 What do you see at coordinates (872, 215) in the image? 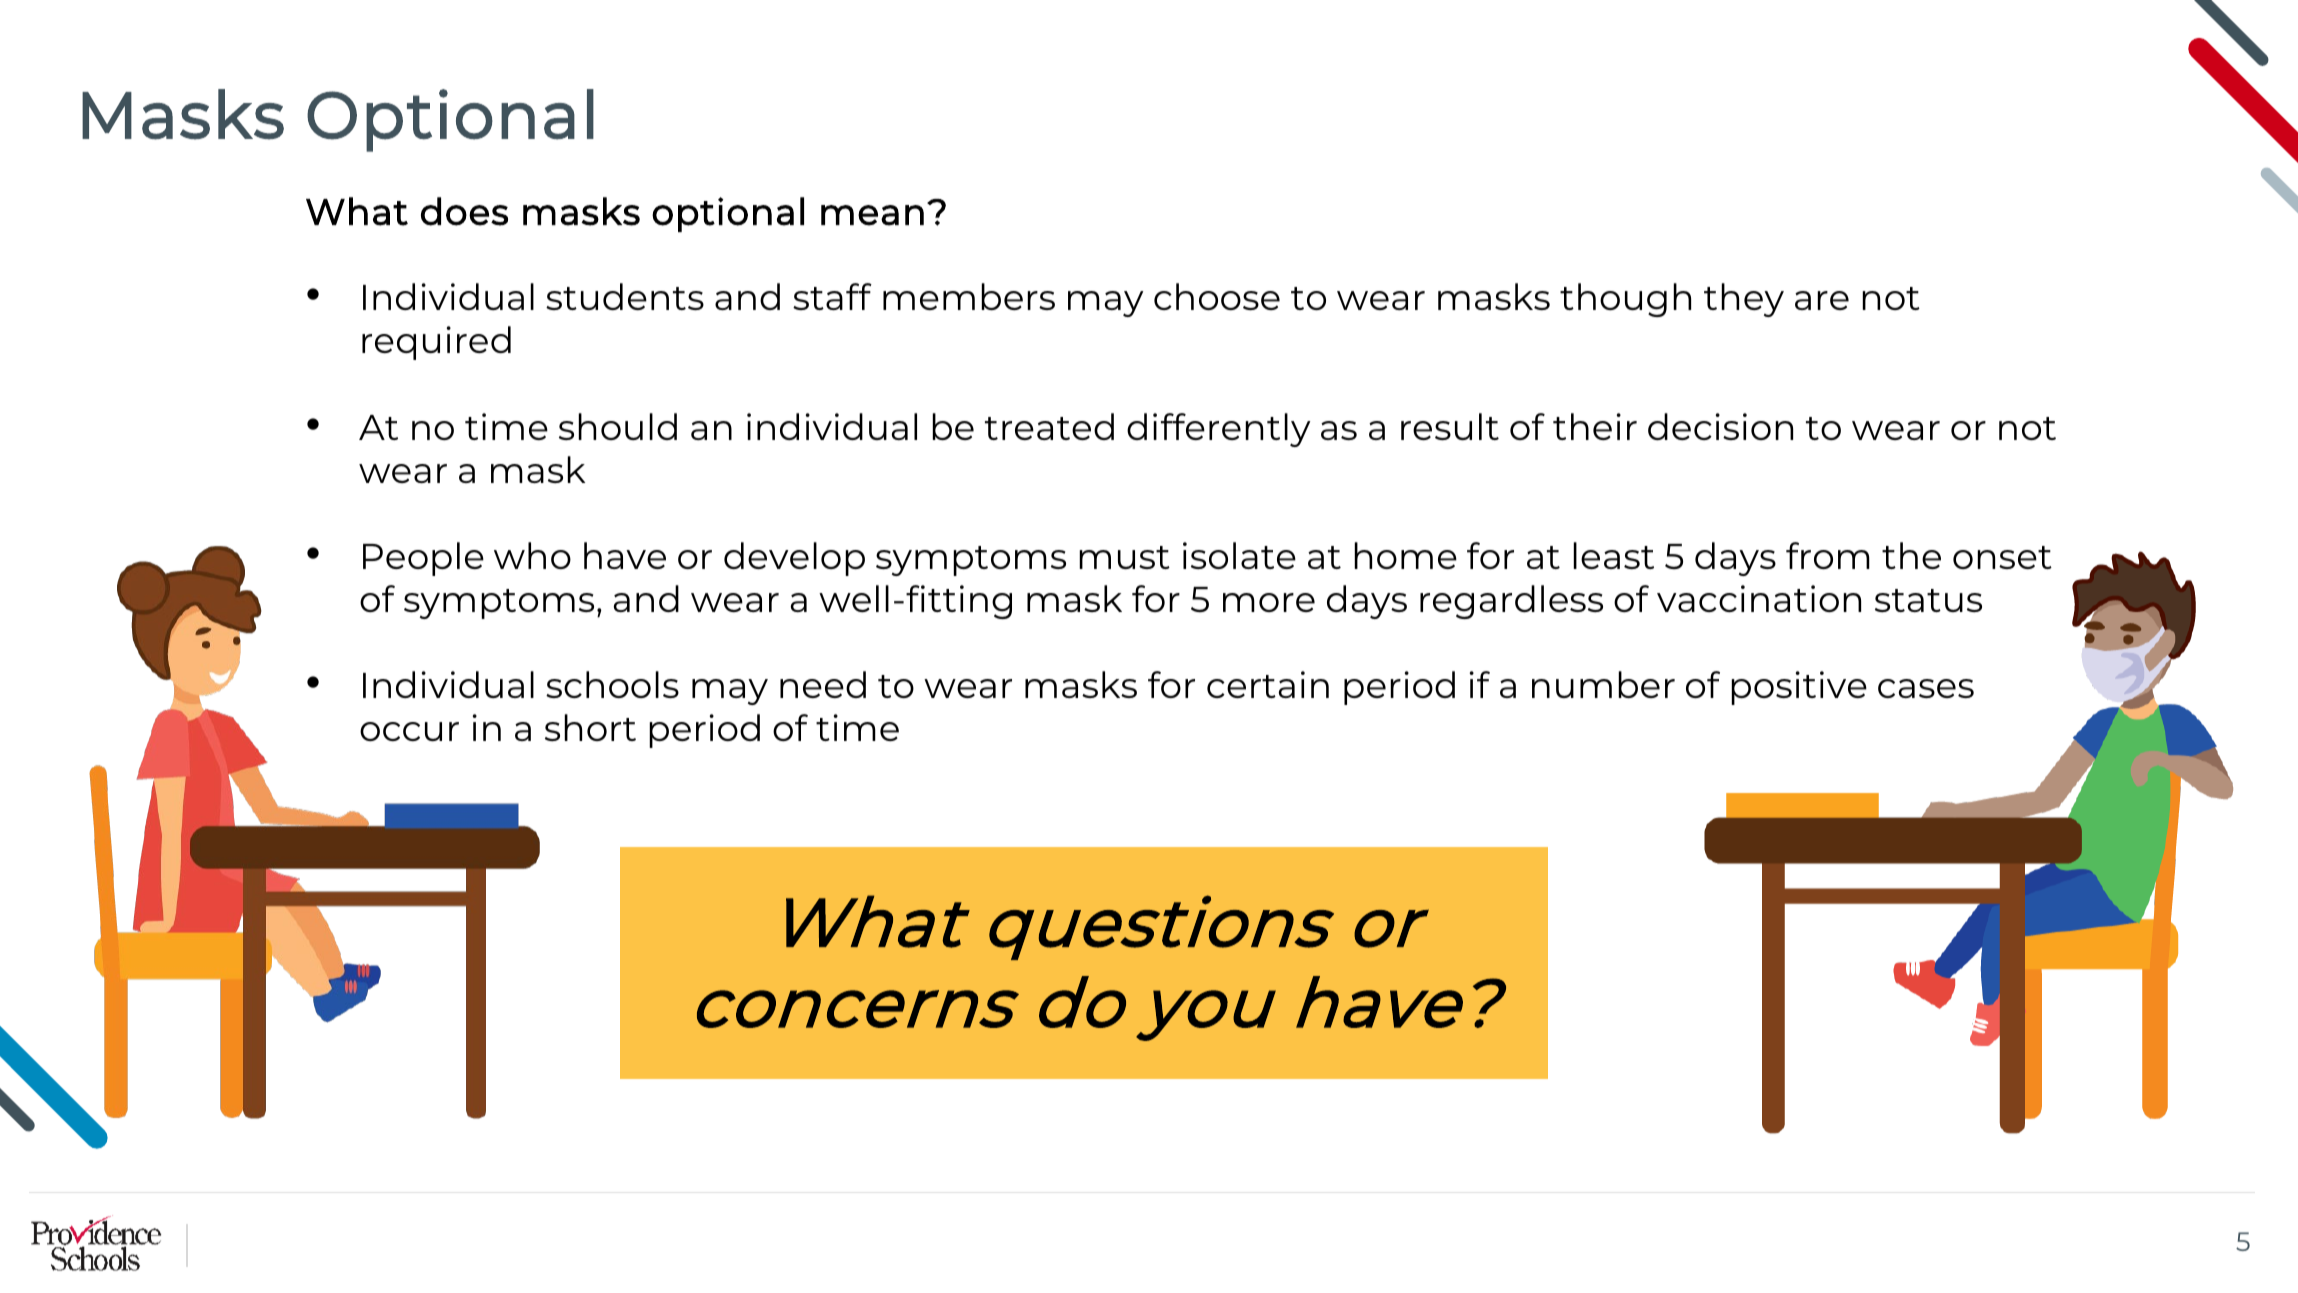
I see `mean` at bounding box center [872, 215].
